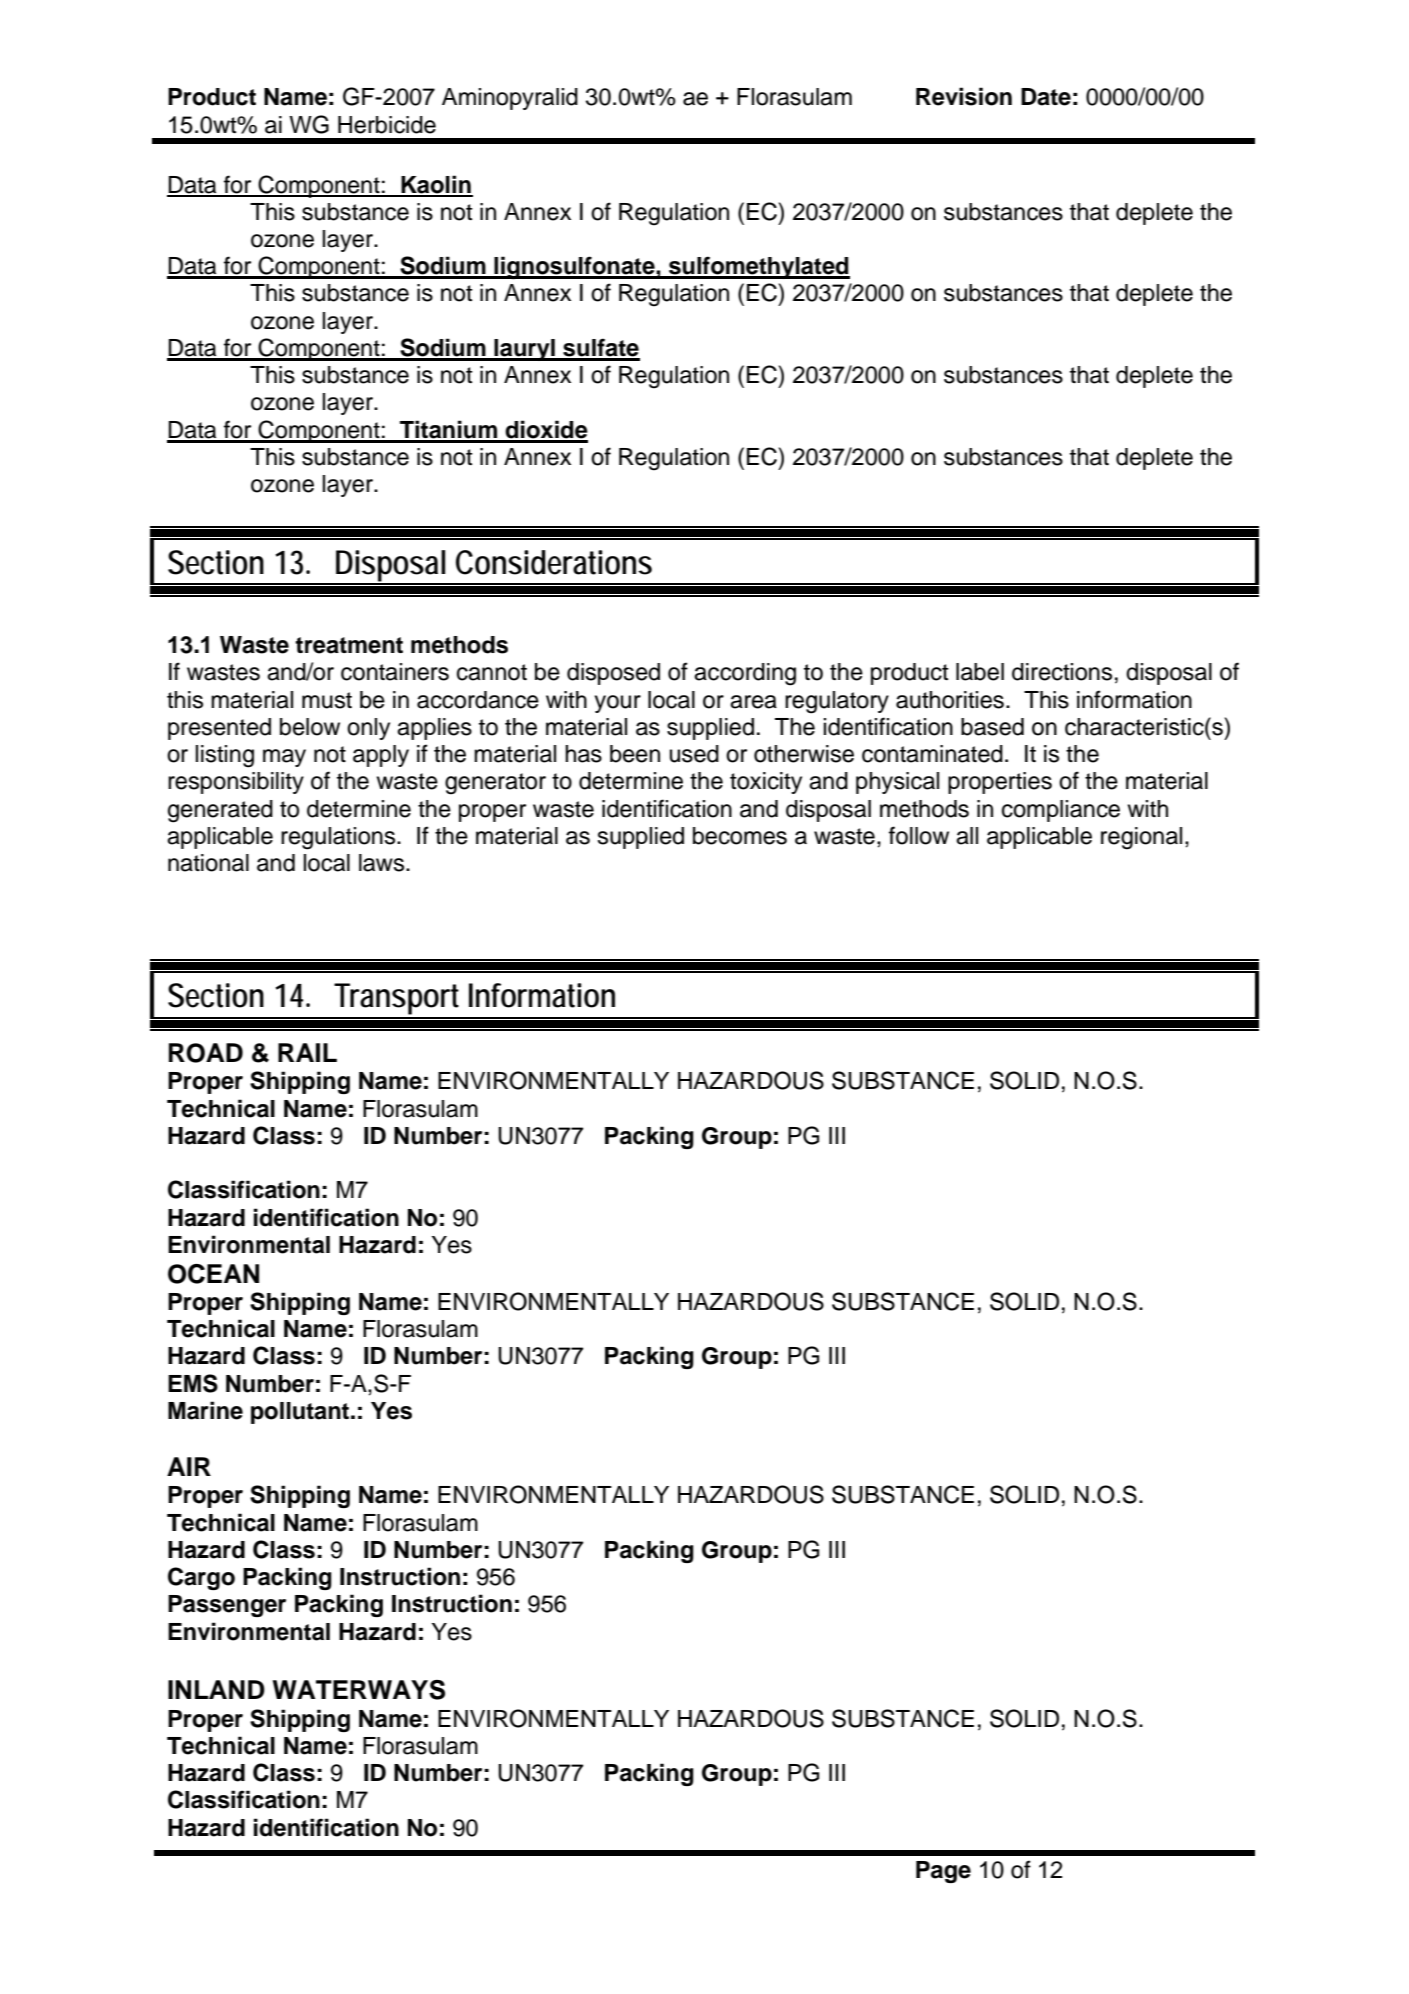 The width and height of the page is (1409, 1994). I want to click on INLAND, so click(216, 1689).
